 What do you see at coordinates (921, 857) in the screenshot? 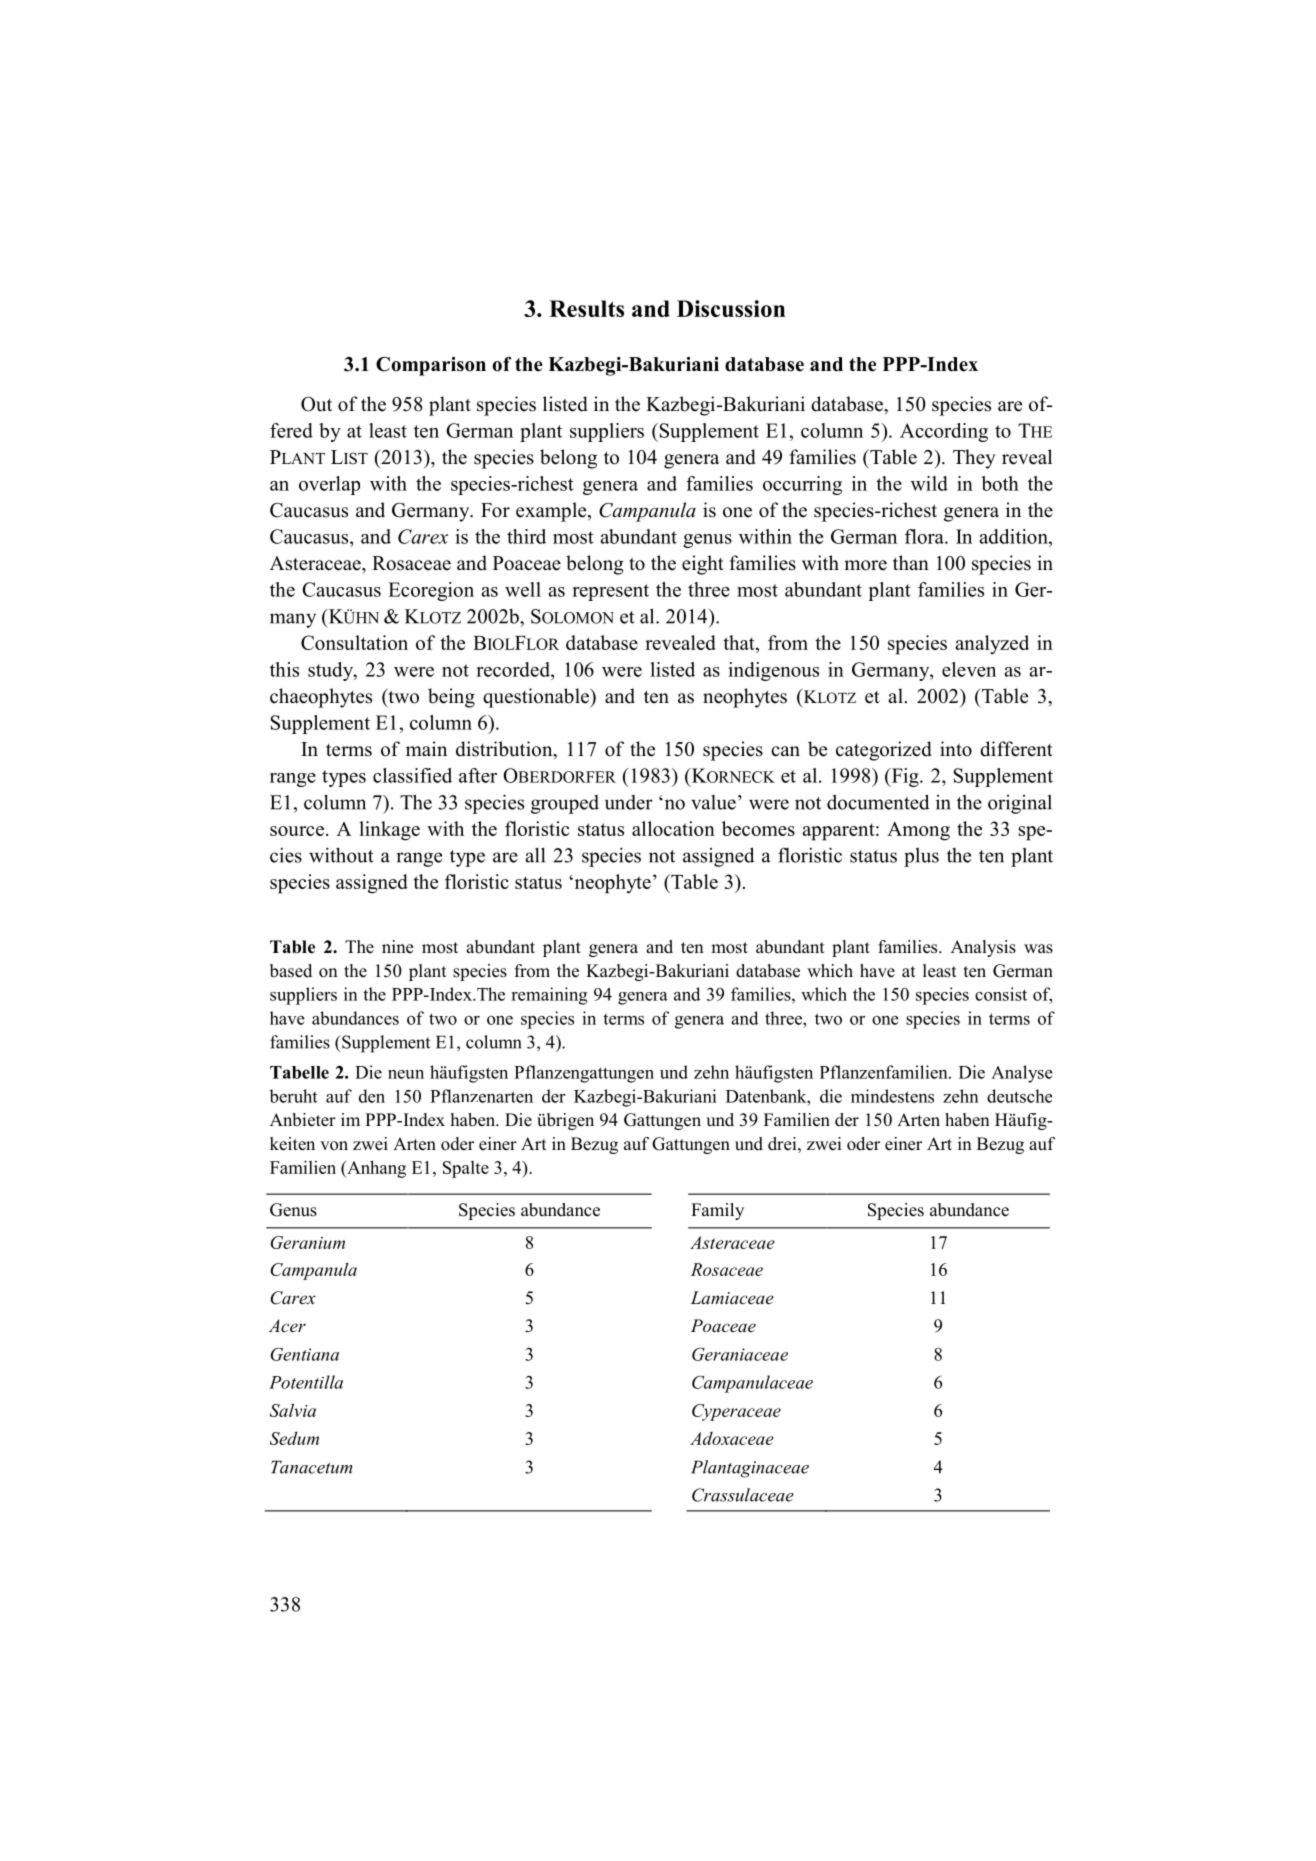
I see `plus` at bounding box center [921, 857].
